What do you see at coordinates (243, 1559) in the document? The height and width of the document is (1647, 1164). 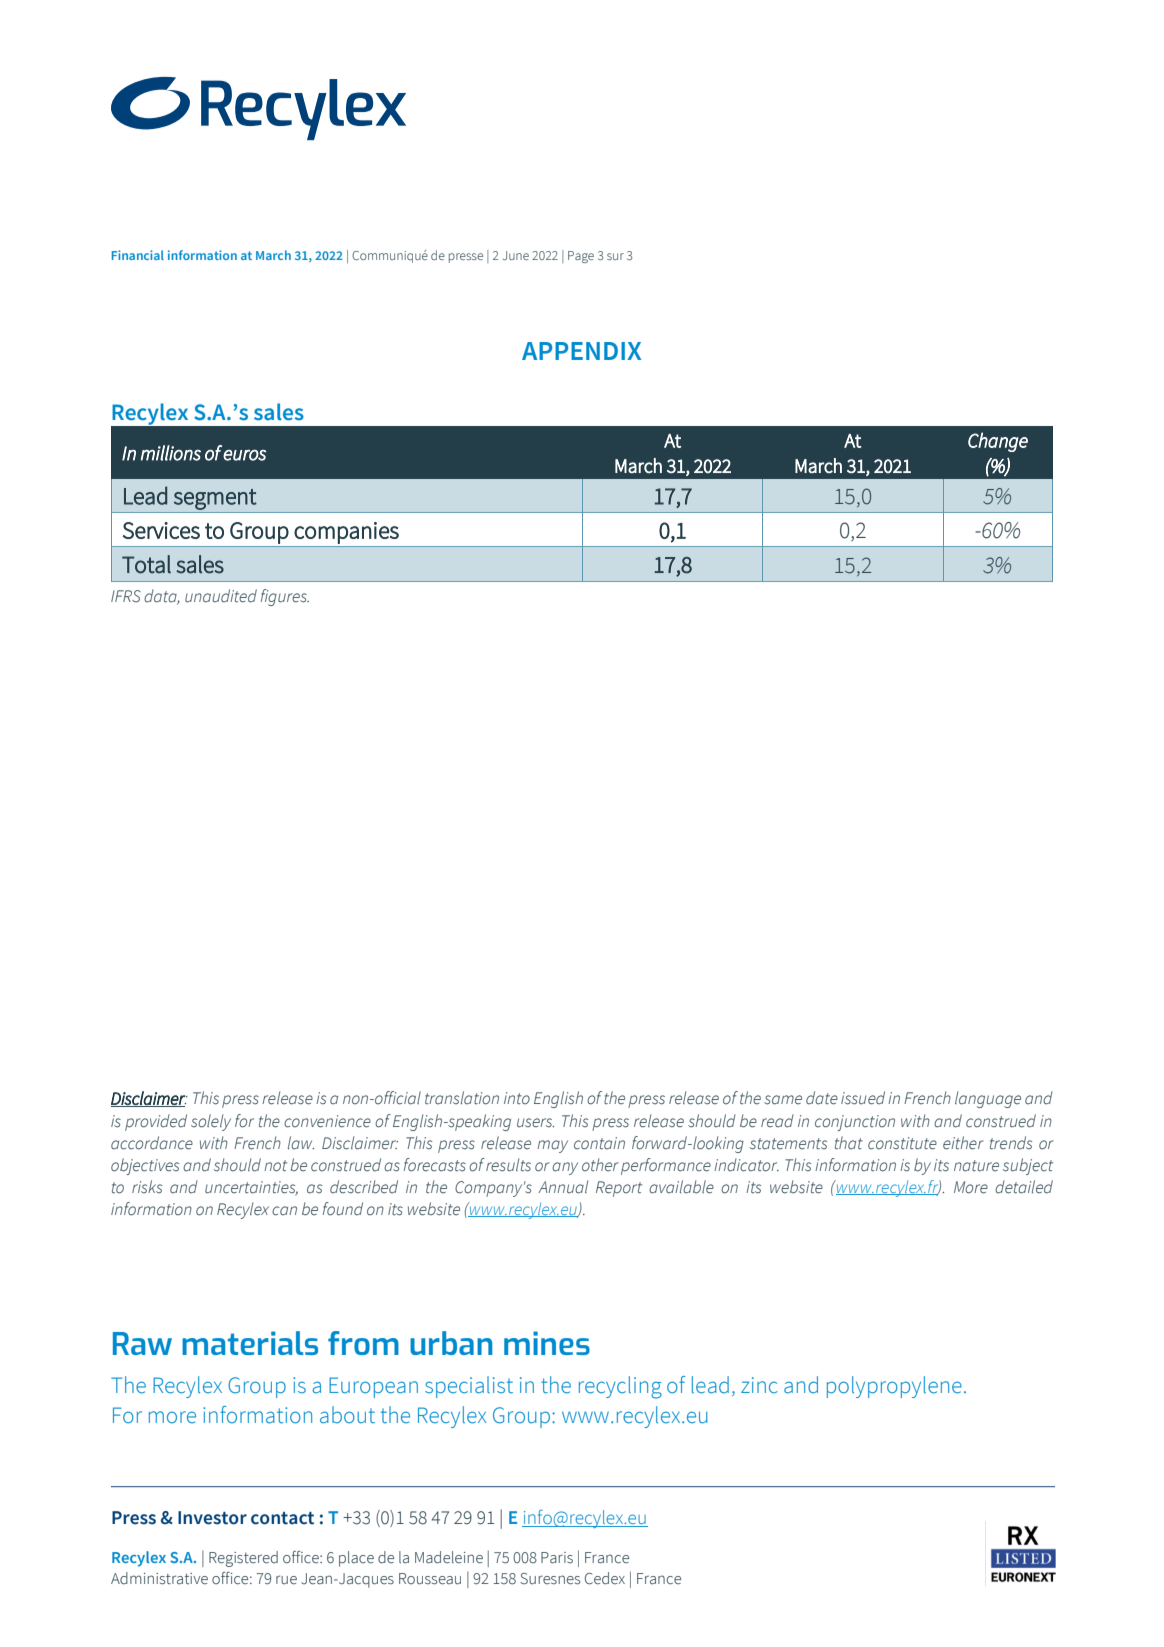 I see `Registered` at bounding box center [243, 1559].
